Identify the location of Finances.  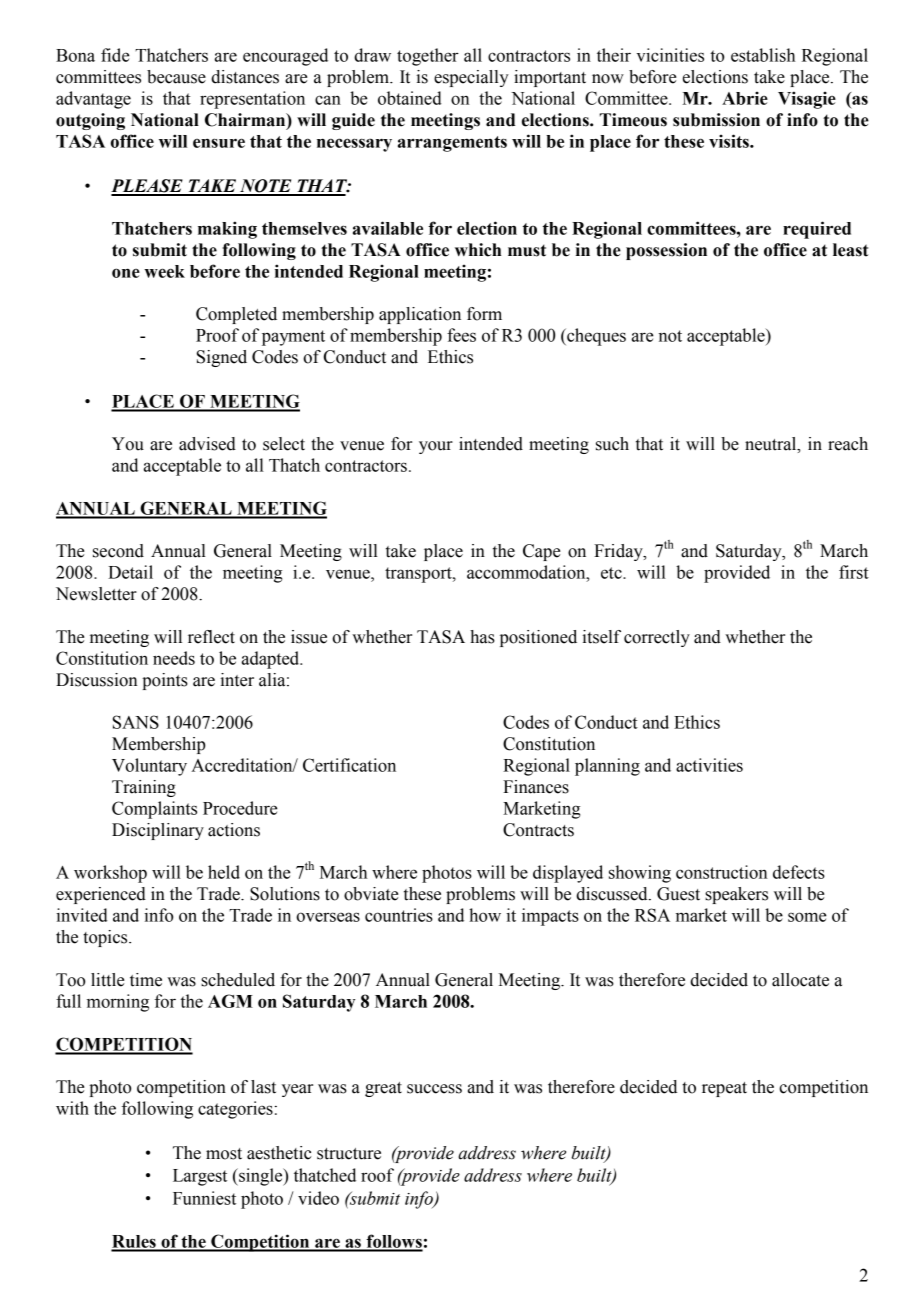
(536, 787).
